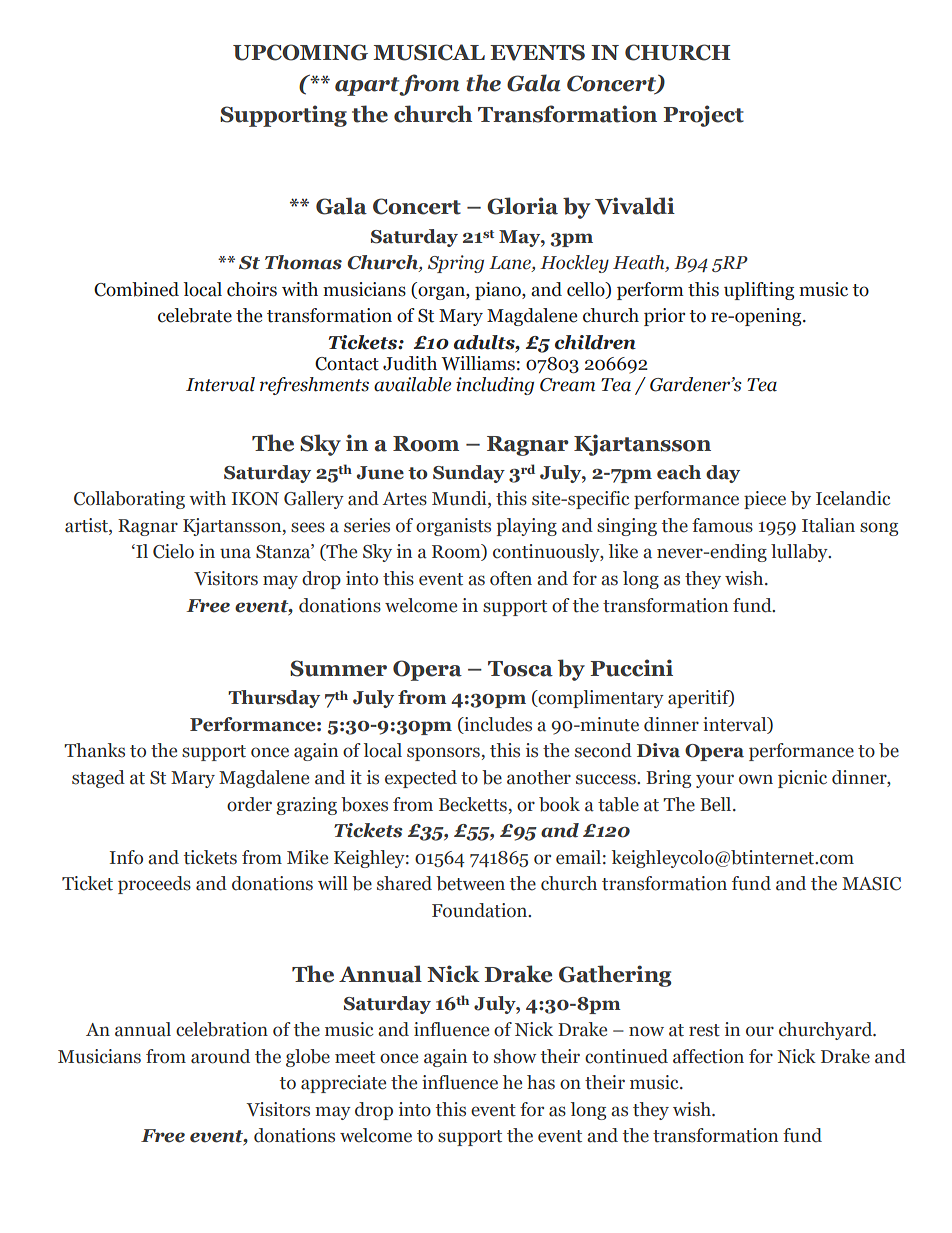  Describe the element at coordinates (300, 52) in the page. I see `UPCOMING` at that location.
